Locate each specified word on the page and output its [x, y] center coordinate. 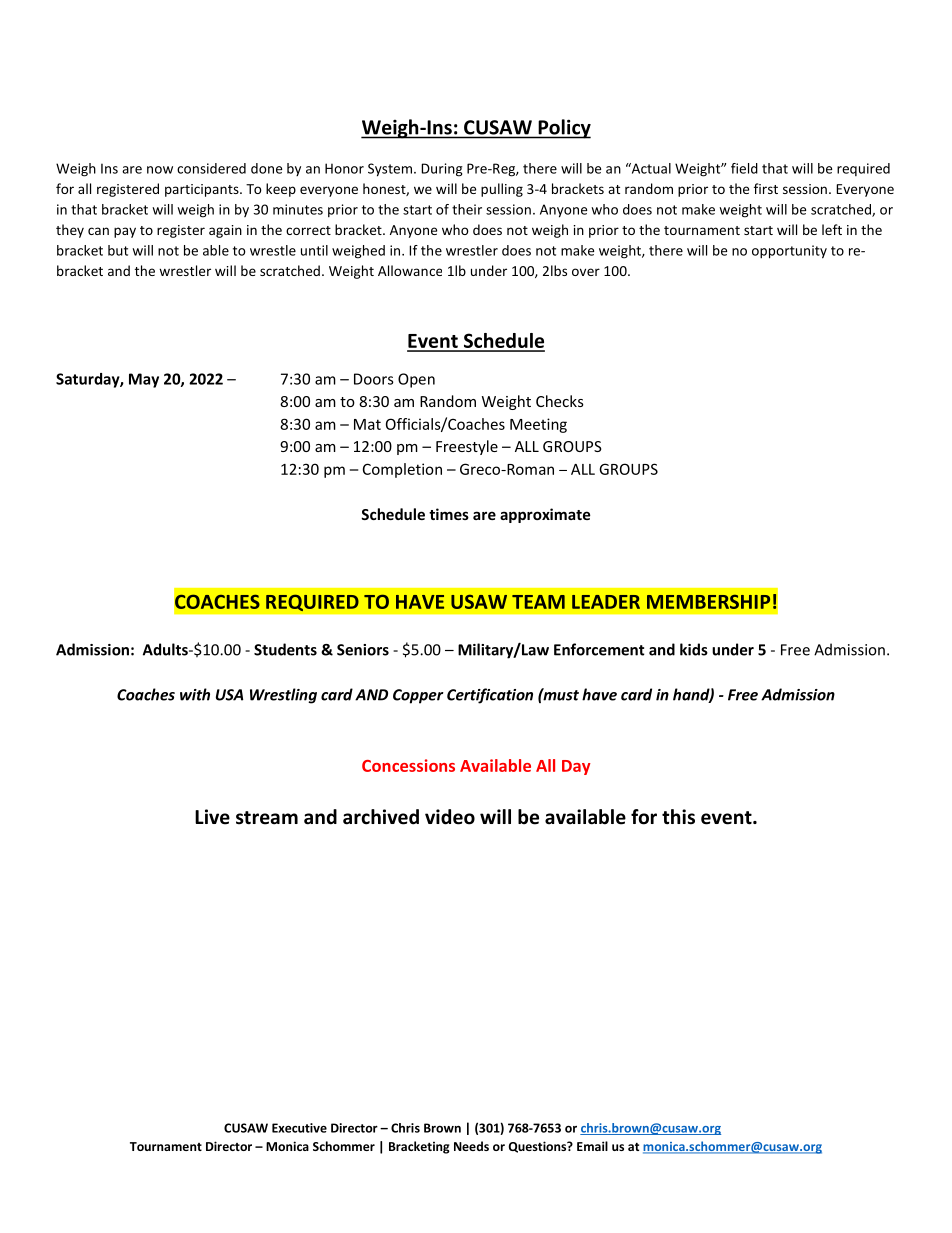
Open [416, 380]
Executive [299, 1128]
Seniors [363, 650]
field [744, 168]
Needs [471, 1146]
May [144, 380]
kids [694, 649]
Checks [560, 401]
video [450, 817]
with [195, 694]
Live [212, 817]
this [678, 817]
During [442, 170]
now [160, 170]
